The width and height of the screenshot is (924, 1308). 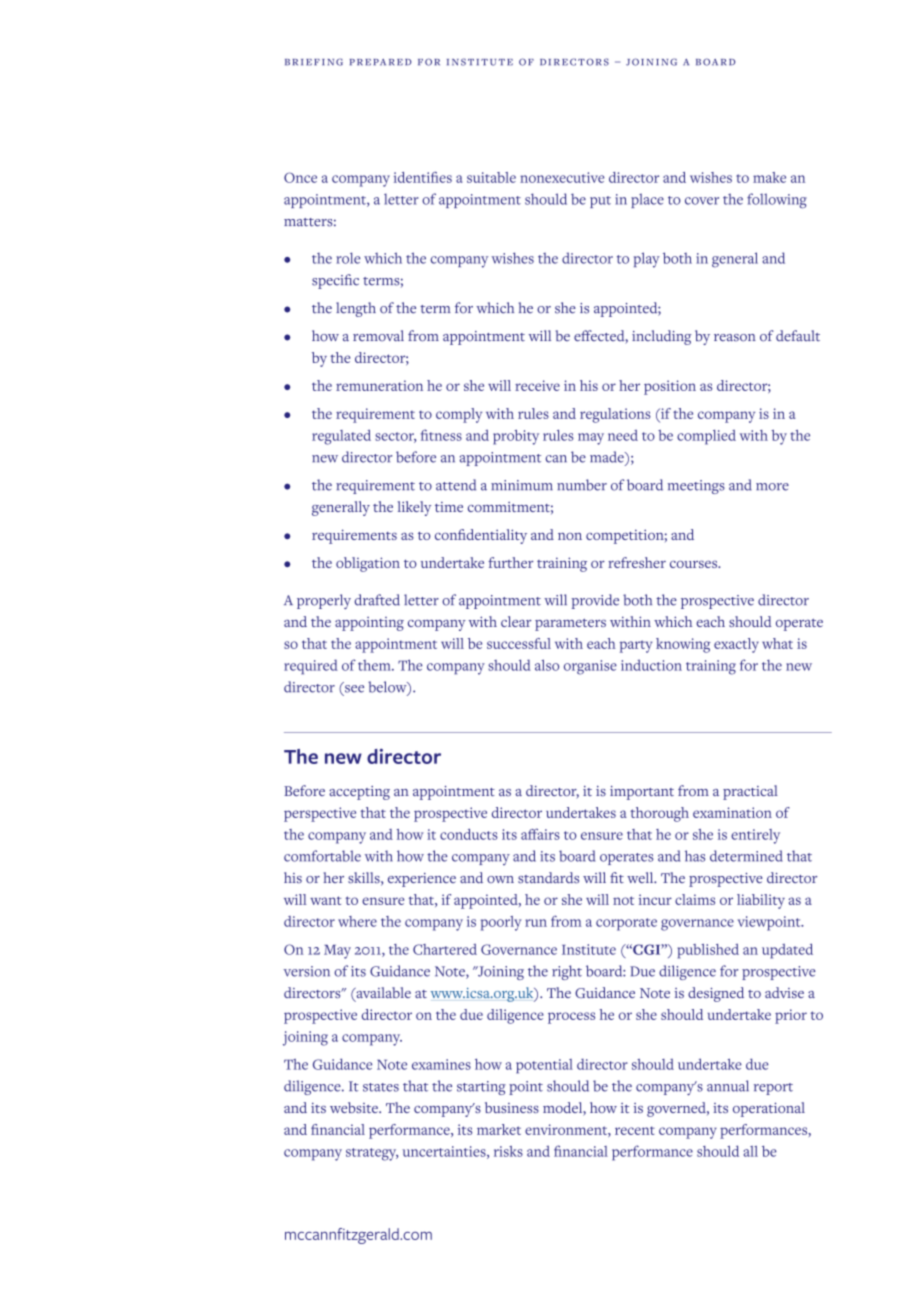 What do you see at coordinates (348, 258) in the screenshot?
I see `role` at bounding box center [348, 258].
